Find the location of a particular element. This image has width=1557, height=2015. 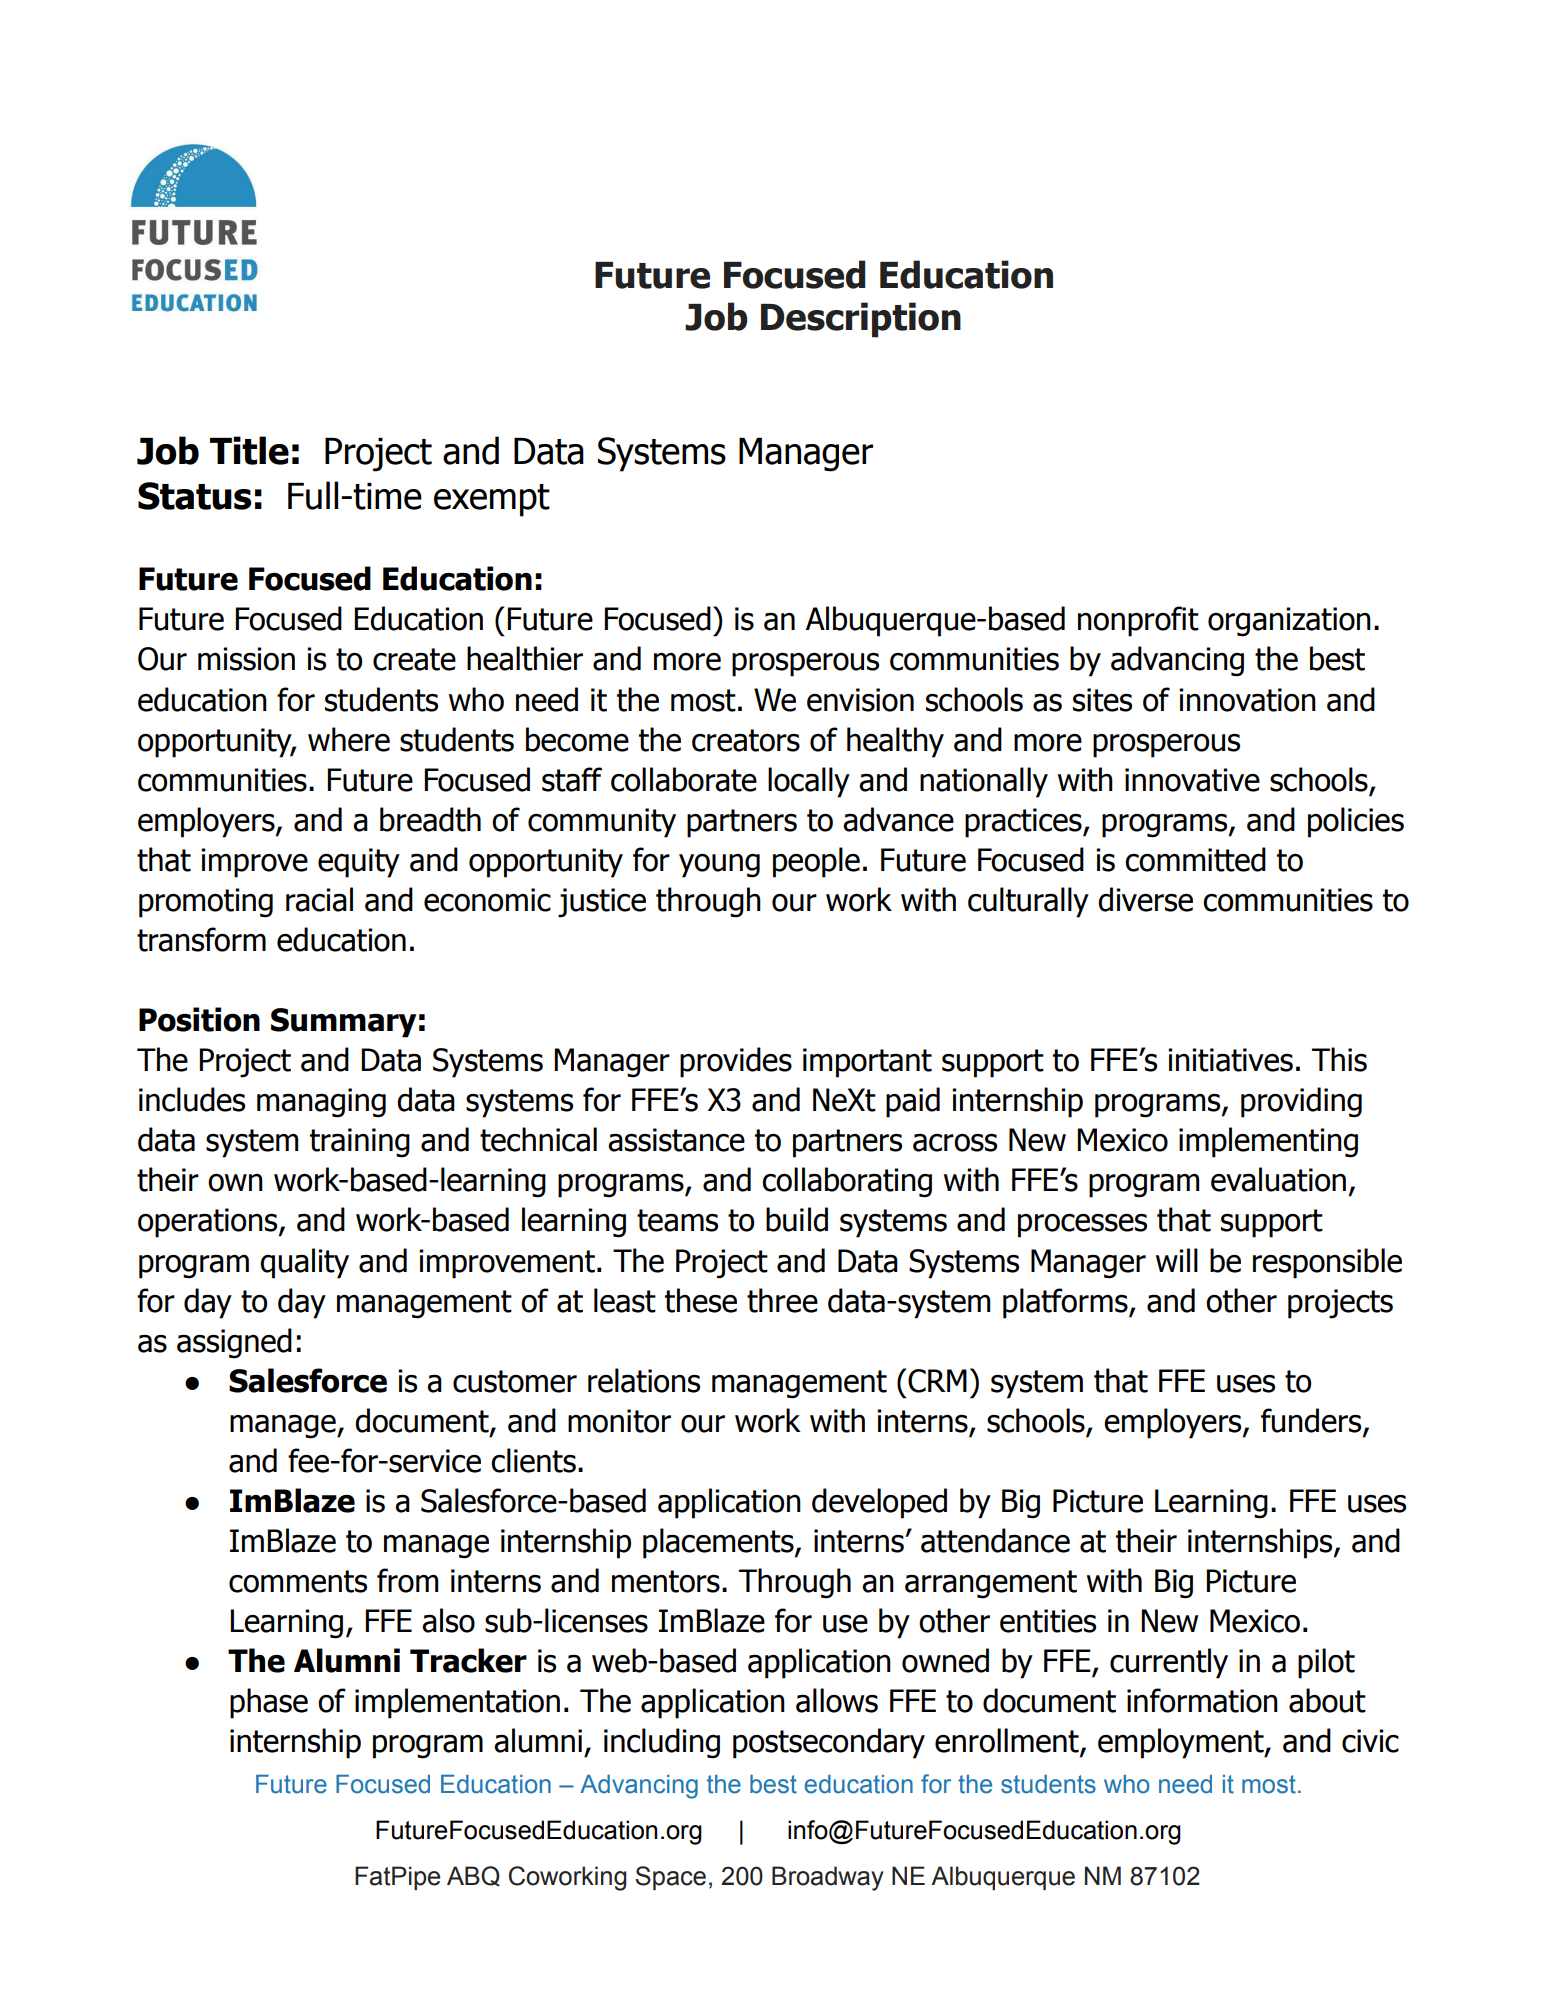

three is located at coordinates (782, 1300).
